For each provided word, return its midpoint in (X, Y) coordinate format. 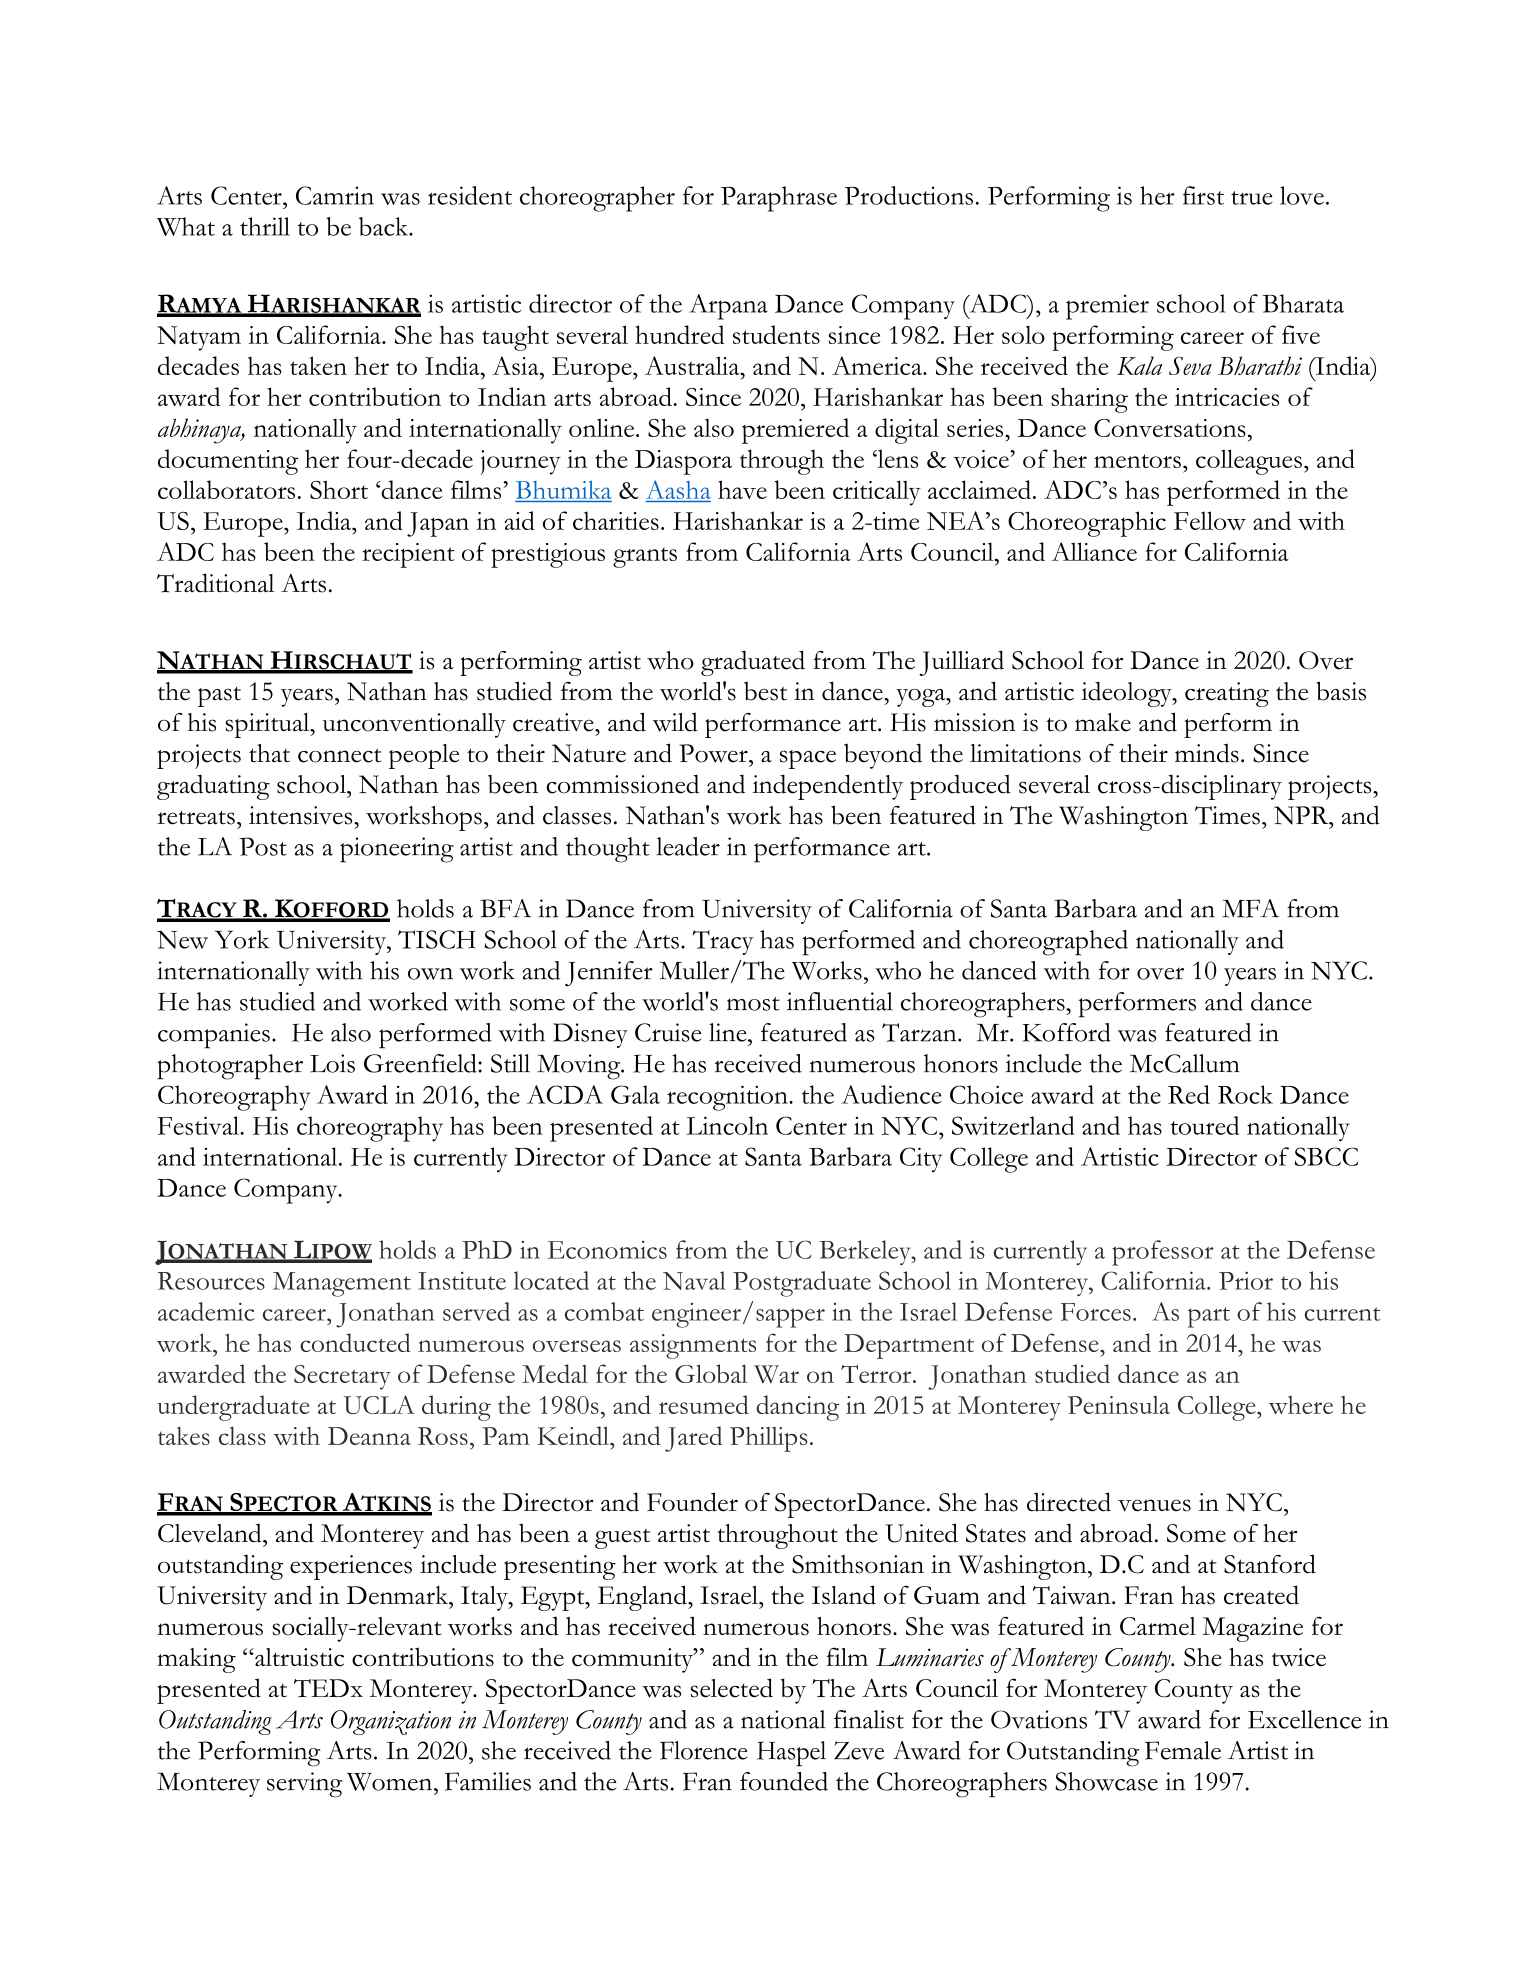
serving (304, 1785)
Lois (332, 1063)
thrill (265, 226)
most (753, 1004)
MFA (1250, 908)
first (1203, 195)
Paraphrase (779, 199)
